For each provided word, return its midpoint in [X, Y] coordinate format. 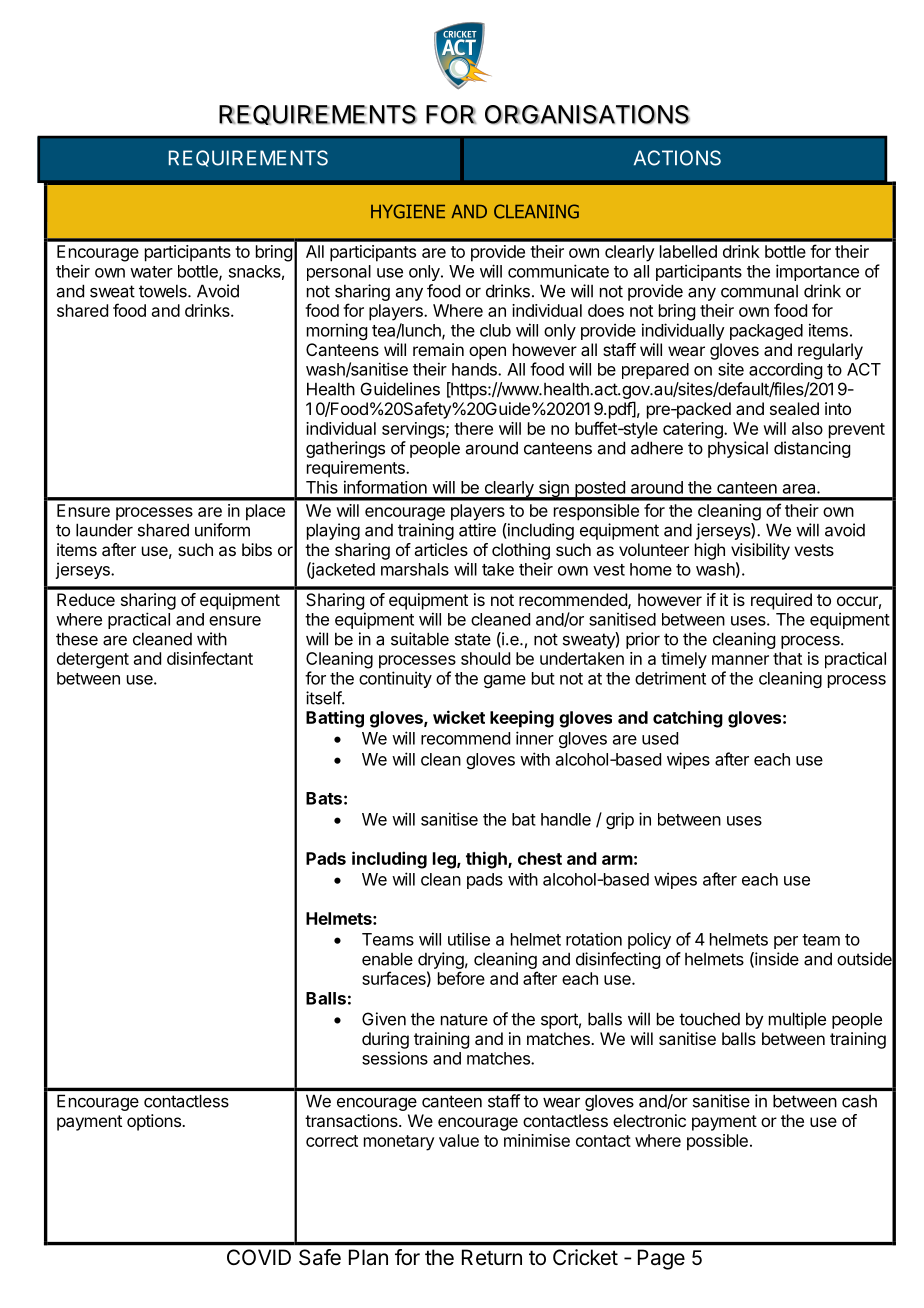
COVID [259, 1257]
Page [661, 1259]
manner [740, 660]
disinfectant [210, 658]
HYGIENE [408, 211]
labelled [688, 251]
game [505, 681]
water [151, 272]
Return [492, 1257]
